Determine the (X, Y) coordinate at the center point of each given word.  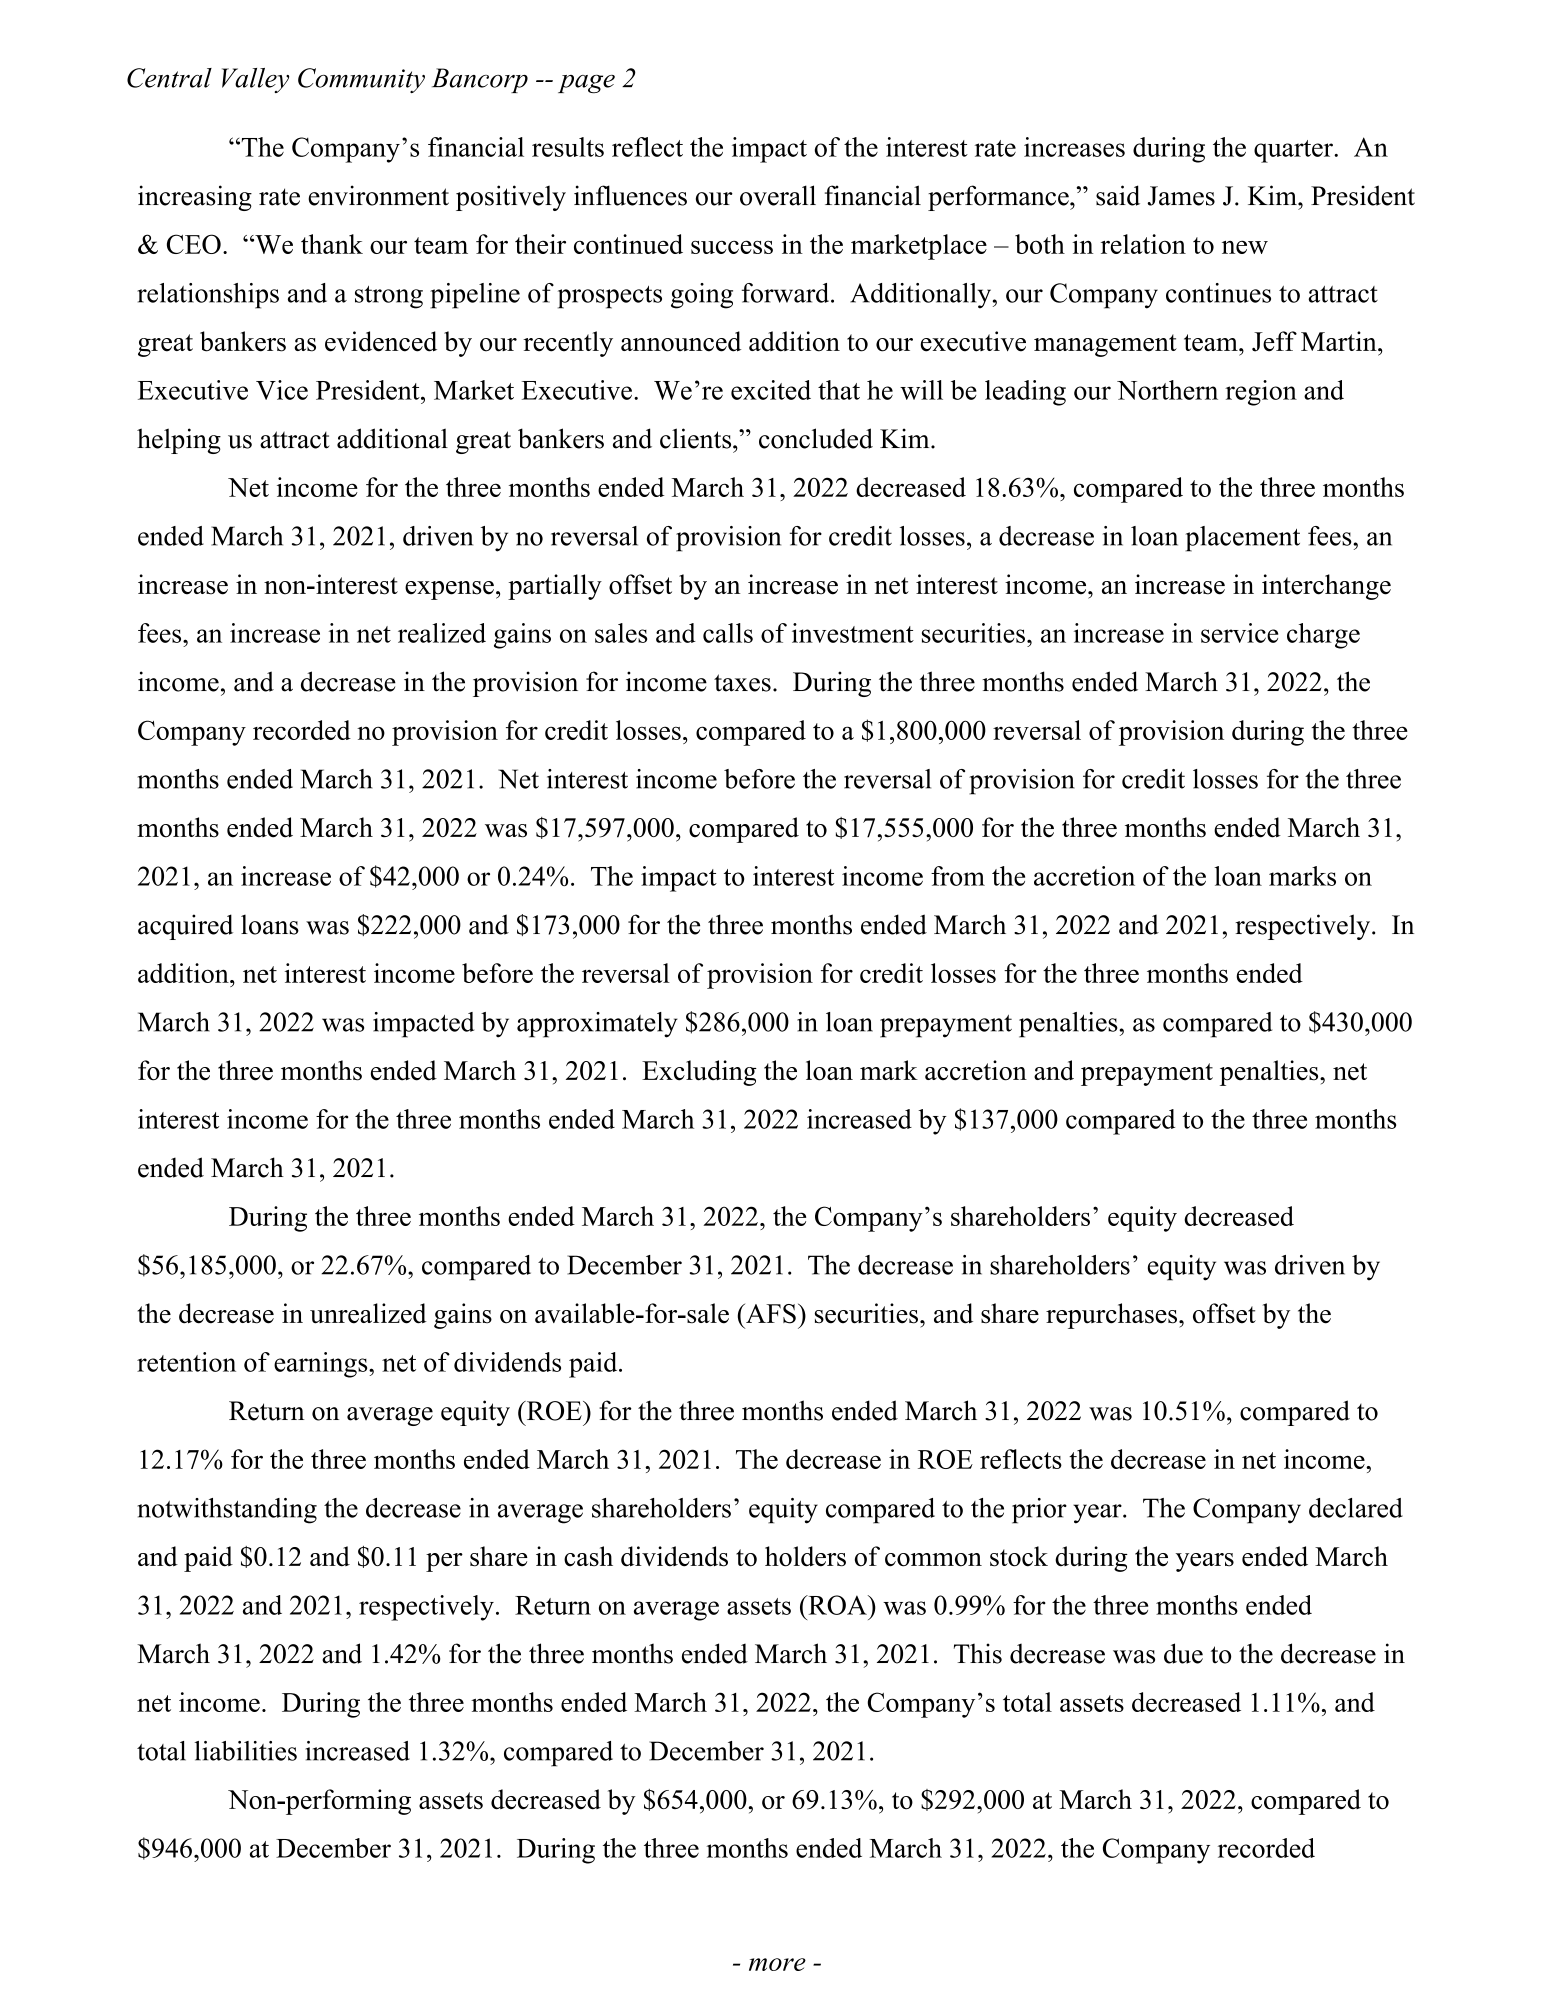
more (777, 1964)
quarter (1294, 151)
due (1183, 1653)
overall (778, 195)
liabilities (246, 1751)
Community (361, 80)
